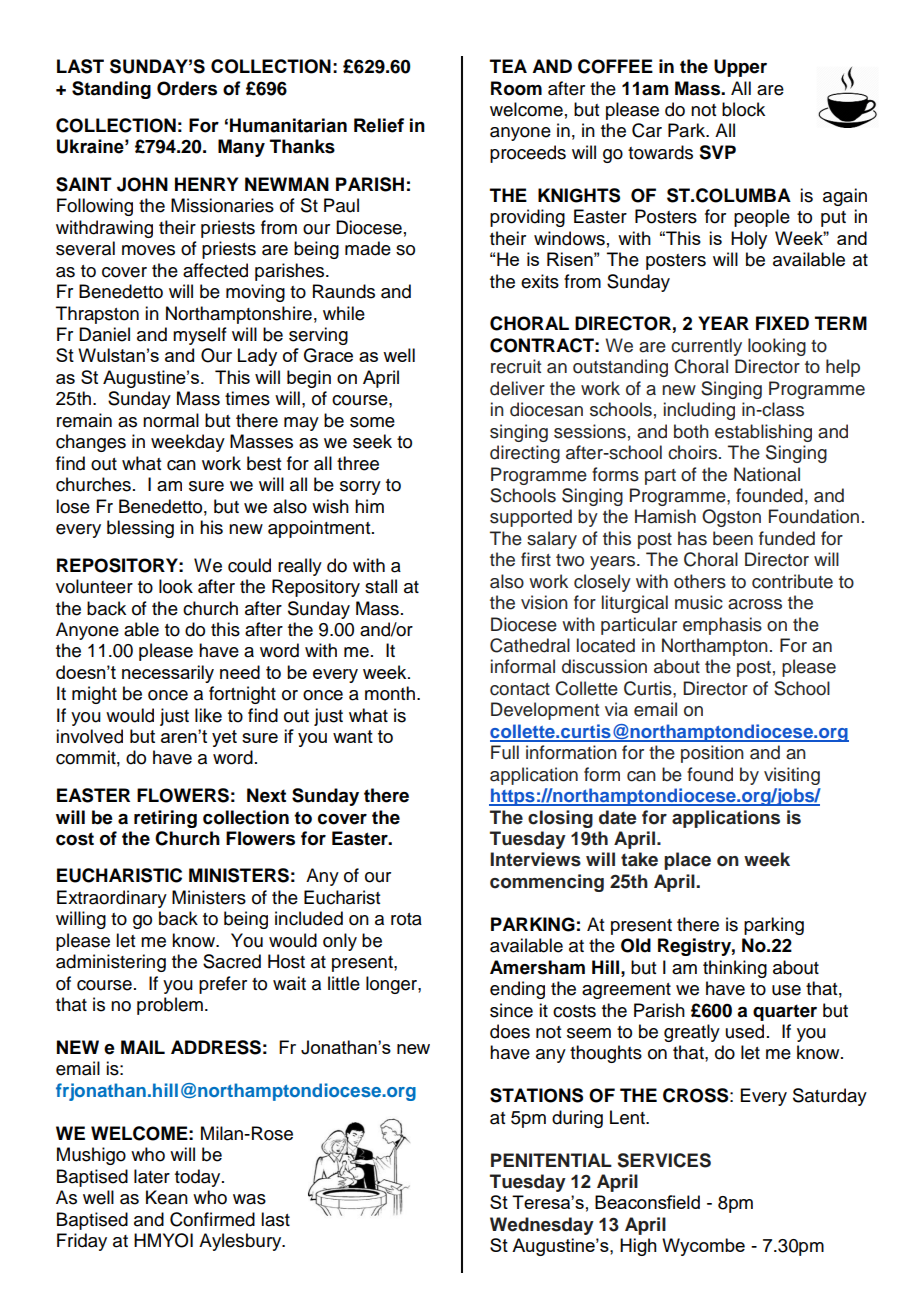 The image size is (924, 1308). I want to click on Full, so click(505, 752).
